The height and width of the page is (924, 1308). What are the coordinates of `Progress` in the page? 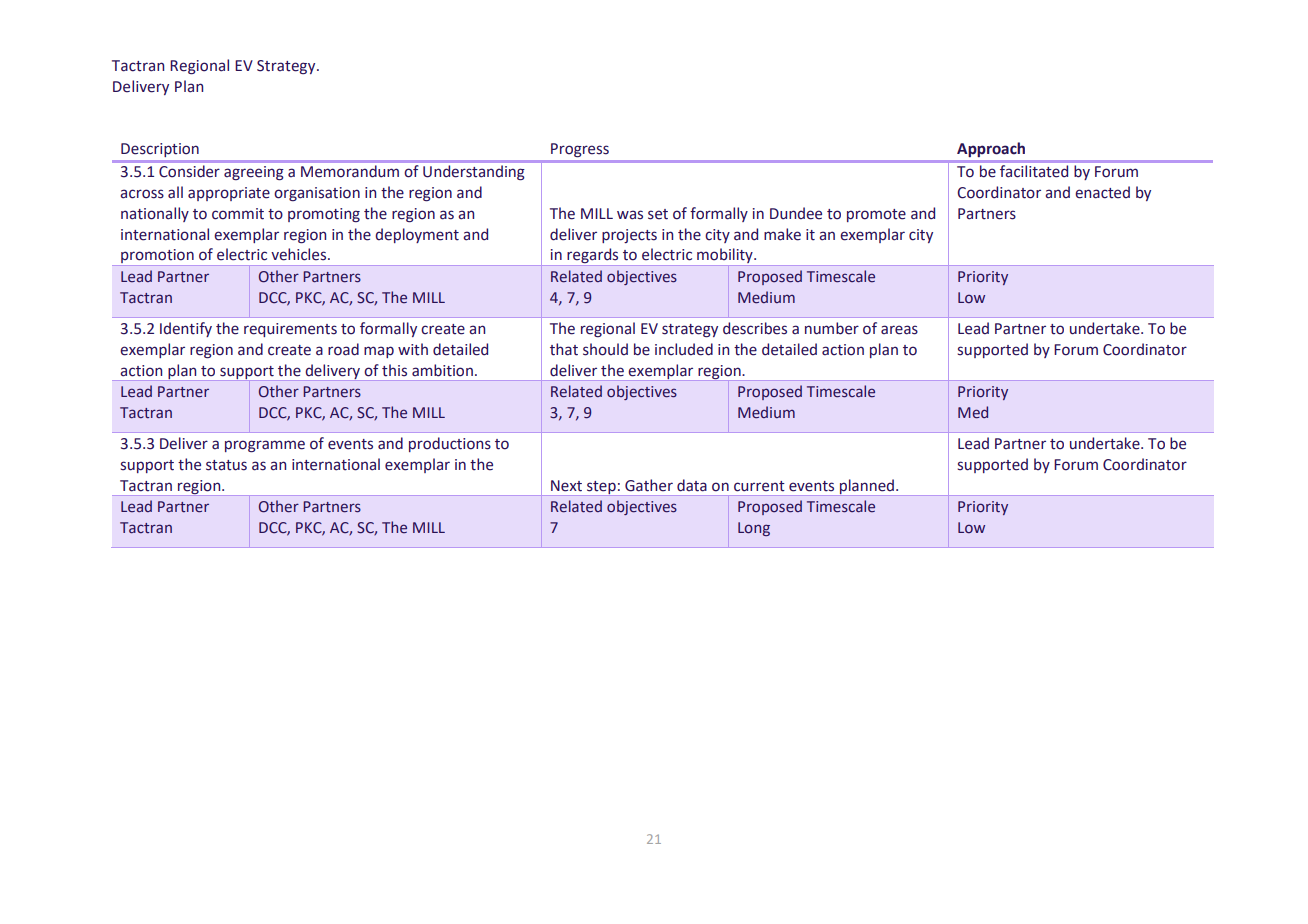 It's located at (580, 150).
